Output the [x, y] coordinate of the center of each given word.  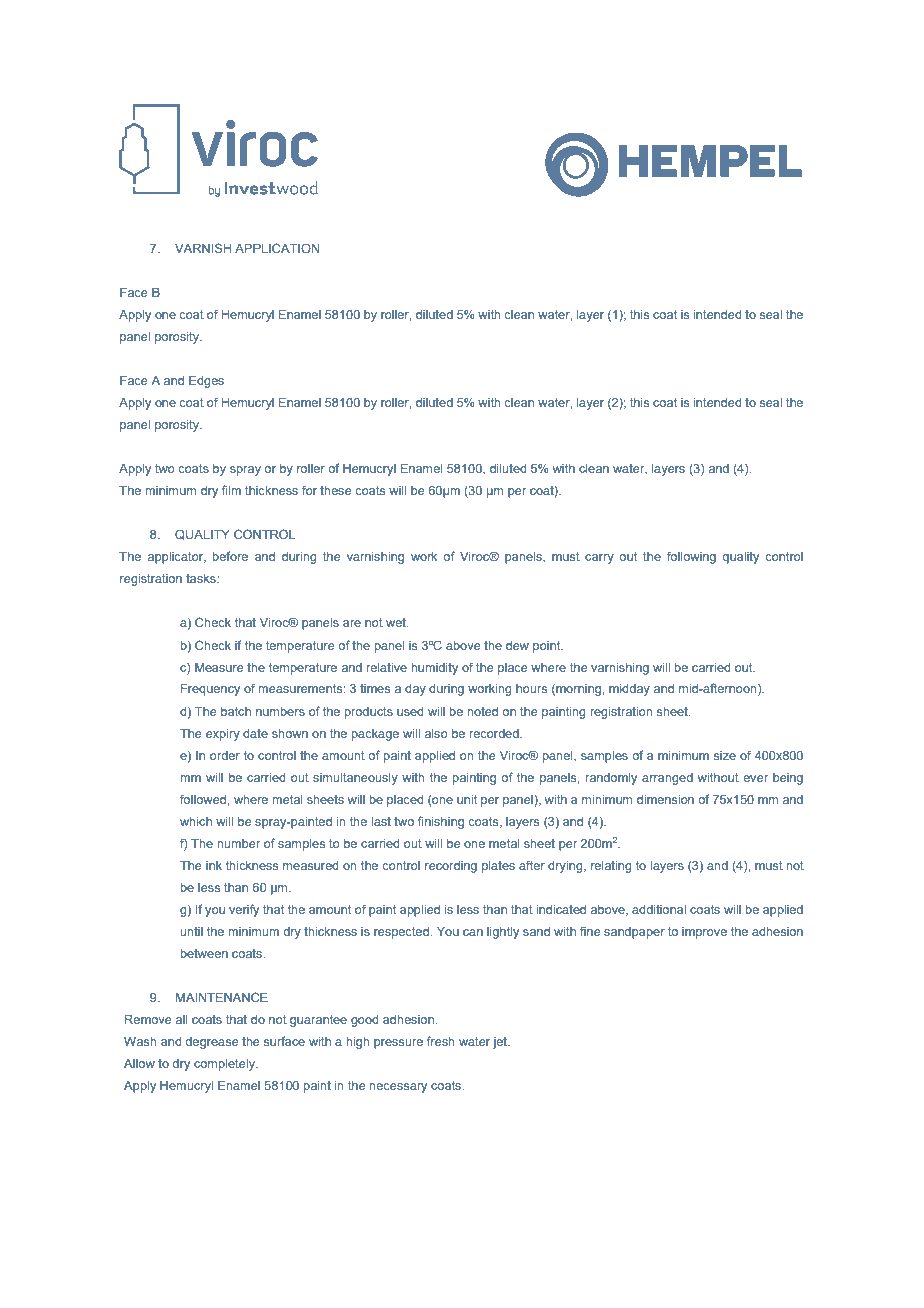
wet [397, 622]
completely [225, 1065]
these [335, 490]
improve [704, 933]
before [230, 556]
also [436, 733]
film [231, 490]
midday [629, 690]
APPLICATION [277, 248]
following [691, 557]
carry [599, 559]
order [225, 755]
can [473, 932]
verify [244, 910]
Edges [206, 382]
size [725, 755]
